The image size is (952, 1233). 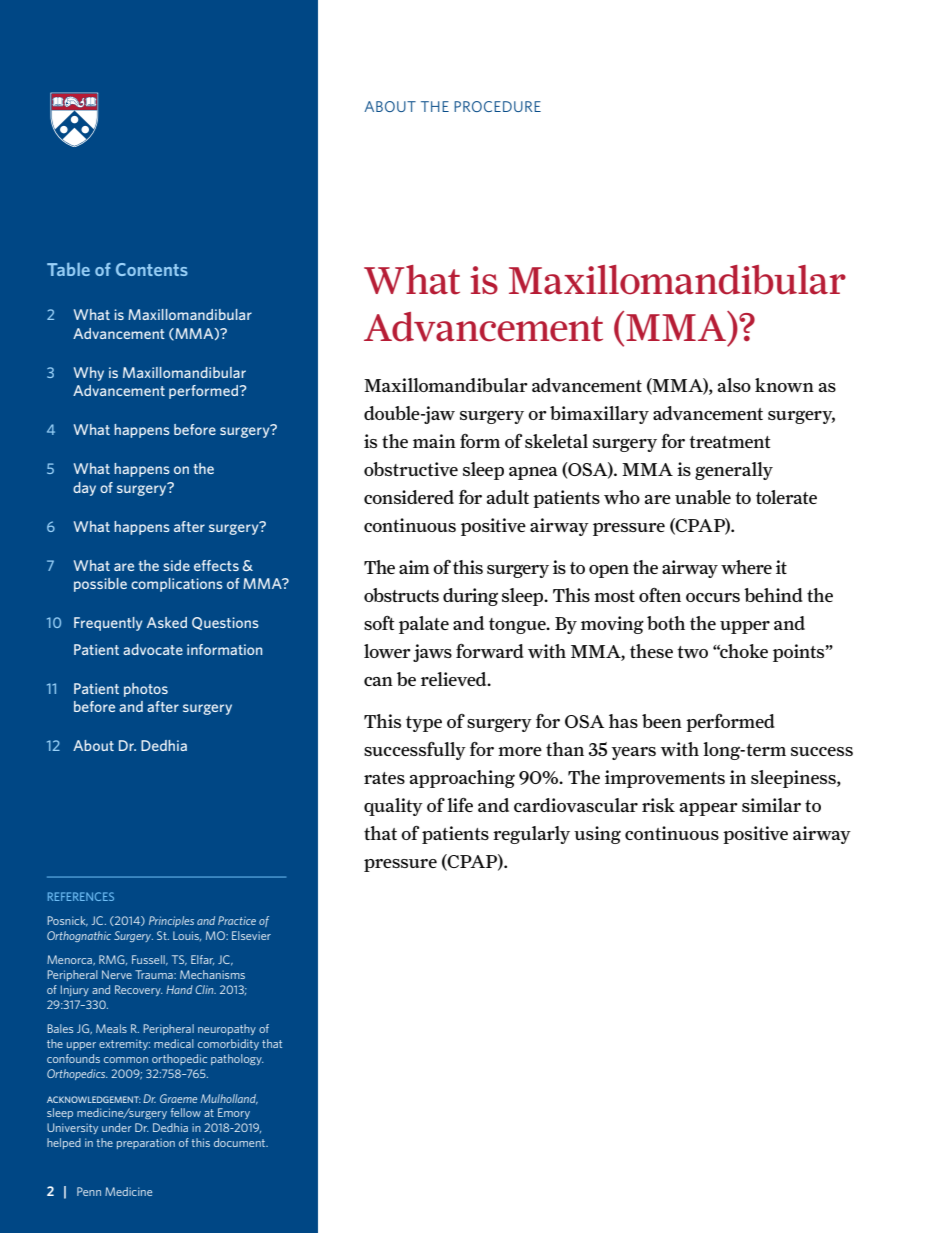 What do you see at coordinates (153, 649) in the image?
I see `advocate` at bounding box center [153, 649].
